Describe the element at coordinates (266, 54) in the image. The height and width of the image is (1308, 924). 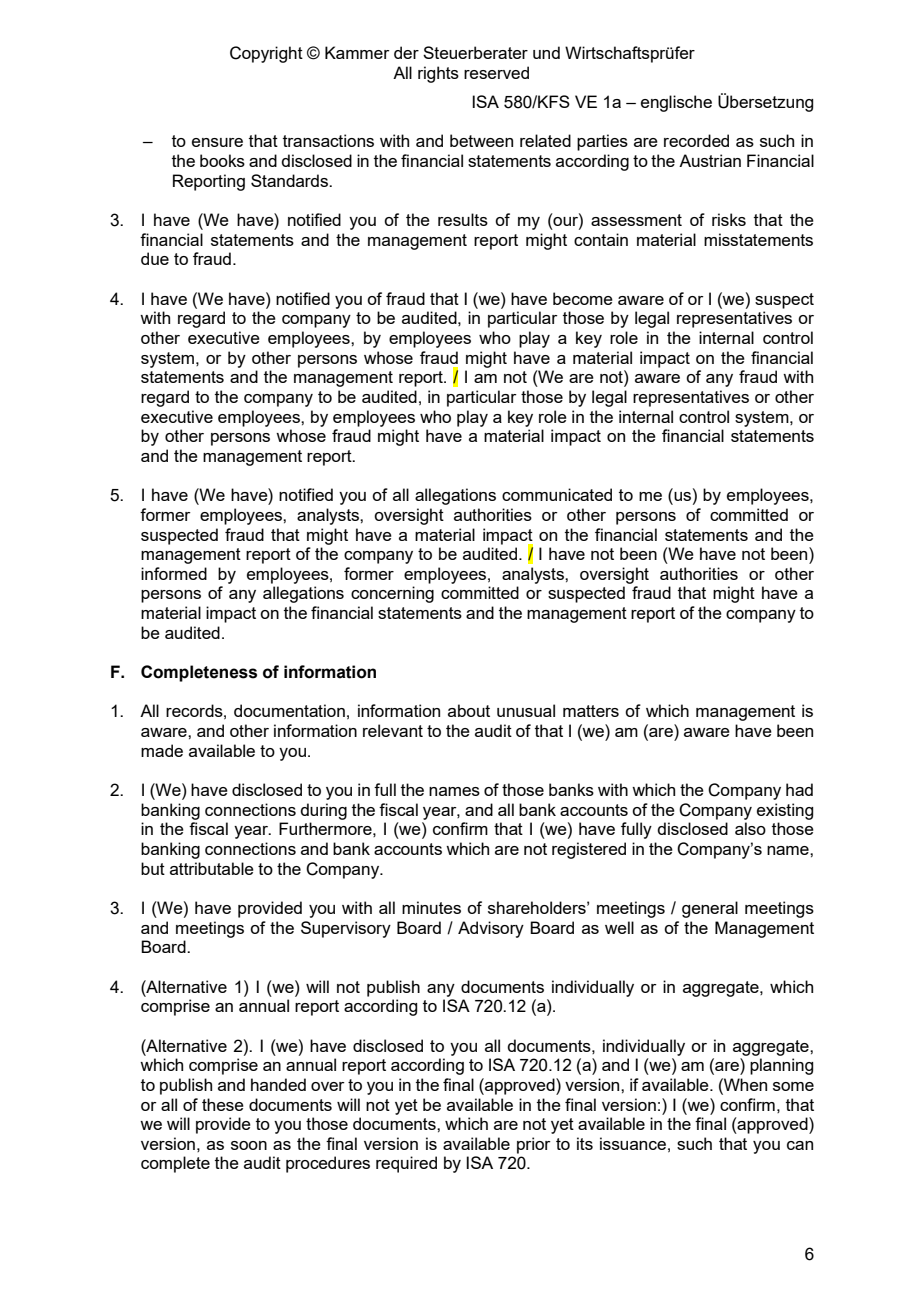
I see `Copyright` at that location.
